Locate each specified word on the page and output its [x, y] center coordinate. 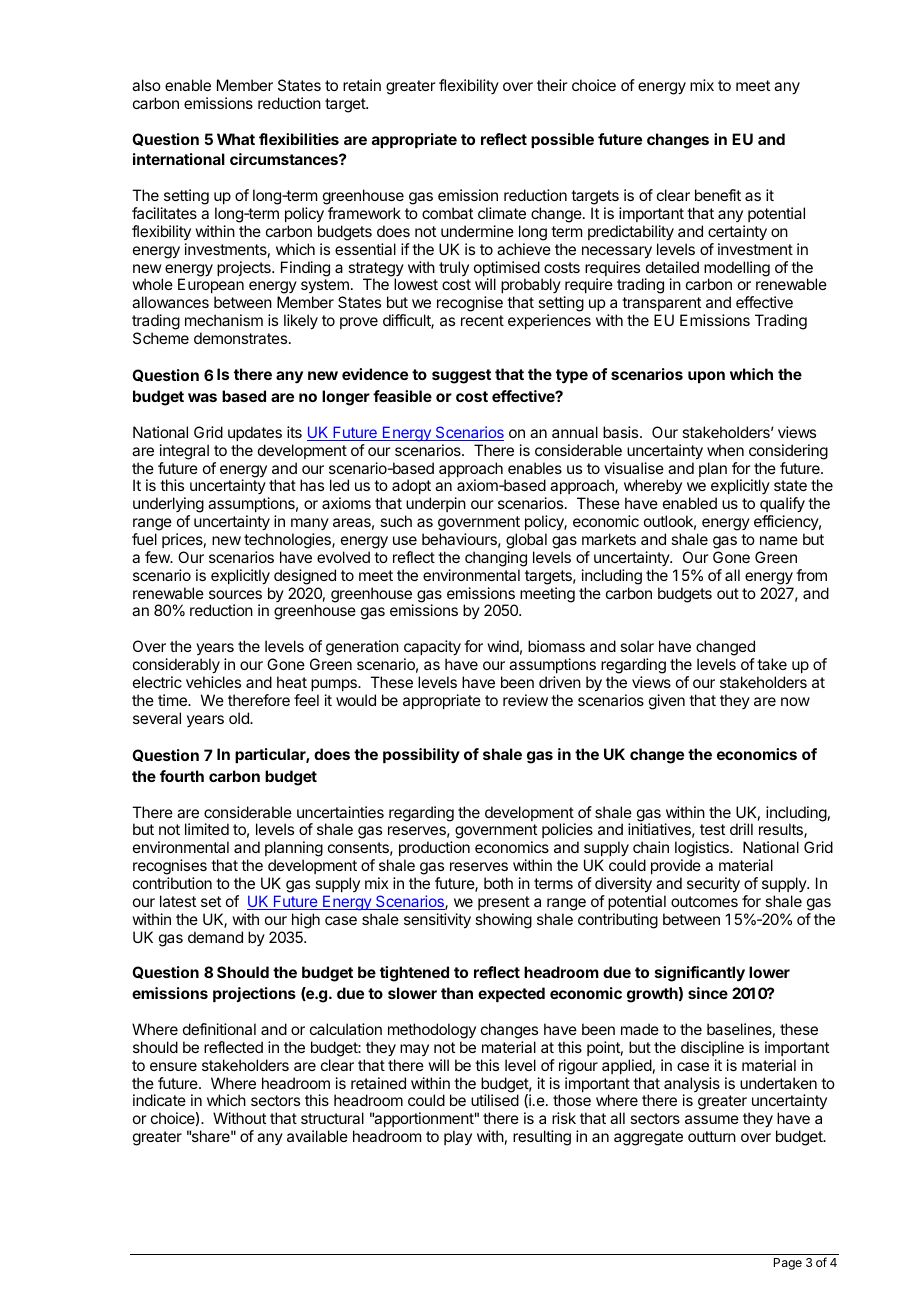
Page [788, 1264]
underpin [435, 506]
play [458, 1137]
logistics [703, 850]
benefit [718, 195]
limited [207, 829]
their [552, 85]
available [317, 1136]
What [236, 139]
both [498, 883]
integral [184, 452]
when [725, 450]
